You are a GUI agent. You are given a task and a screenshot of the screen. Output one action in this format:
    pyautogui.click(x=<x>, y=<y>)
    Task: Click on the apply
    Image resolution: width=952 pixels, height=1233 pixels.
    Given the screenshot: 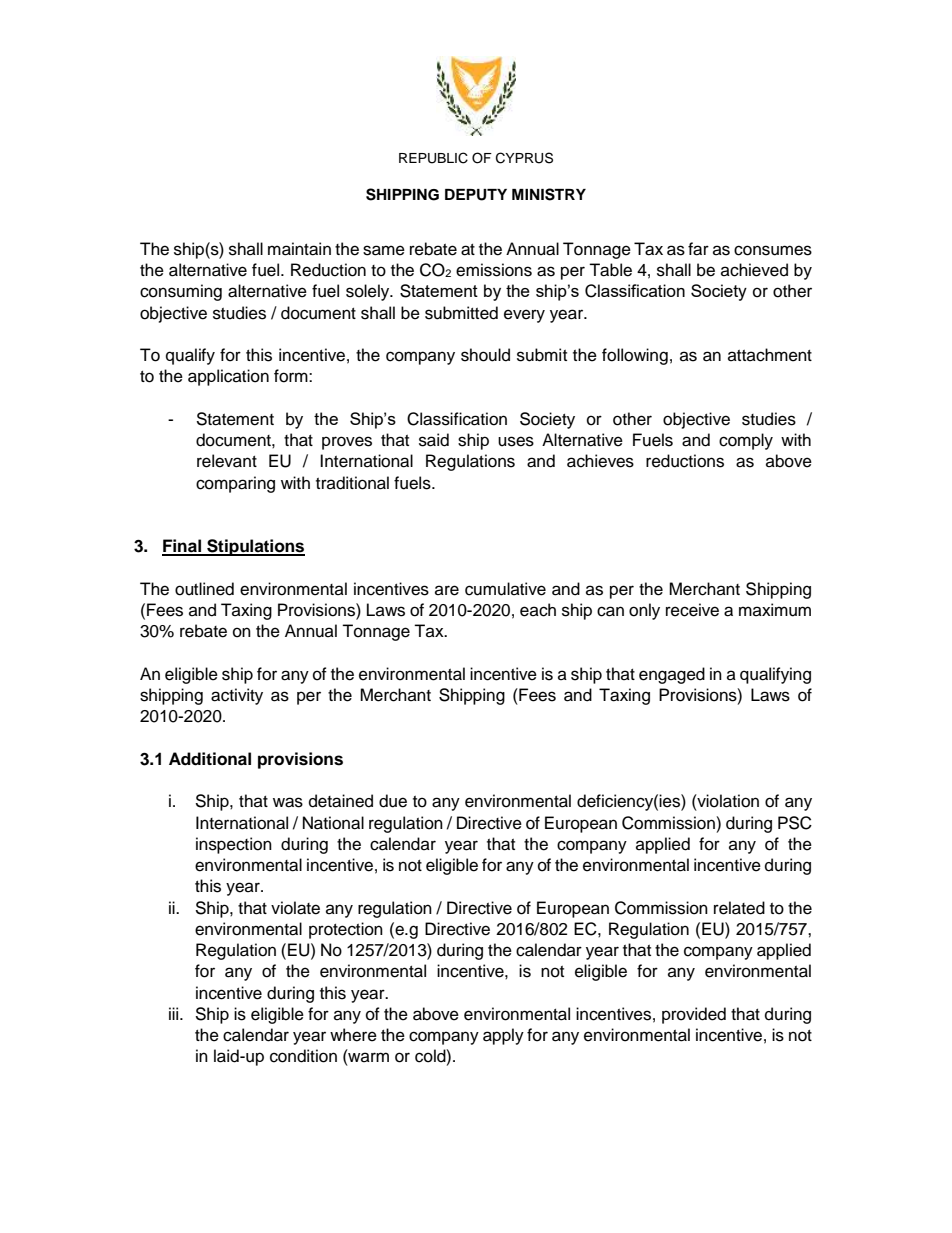 What is the action you would take?
    pyautogui.click(x=503, y=1036)
